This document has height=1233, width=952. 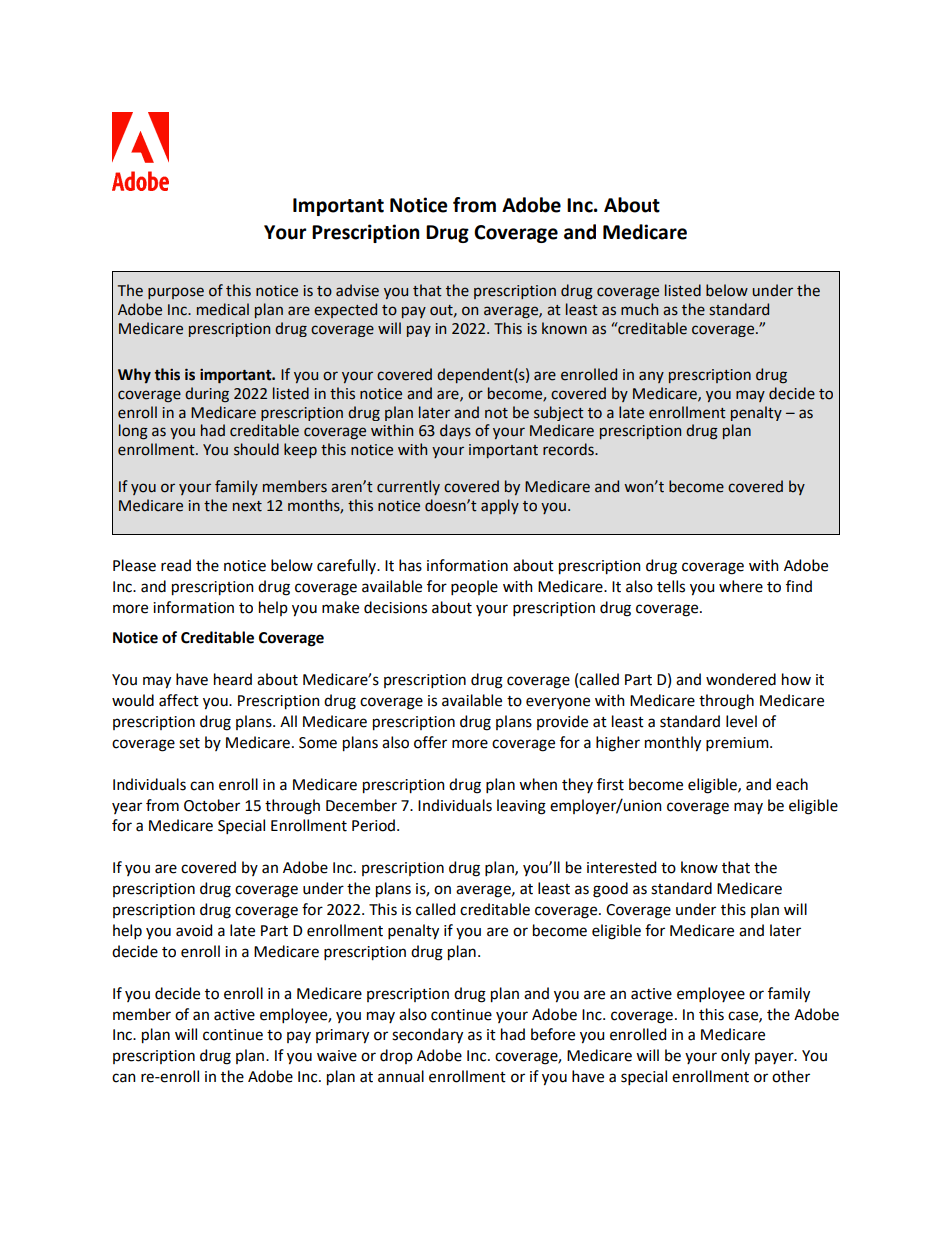 What do you see at coordinates (223, 309) in the document?
I see `medical` at bounding box center [223, 309].
